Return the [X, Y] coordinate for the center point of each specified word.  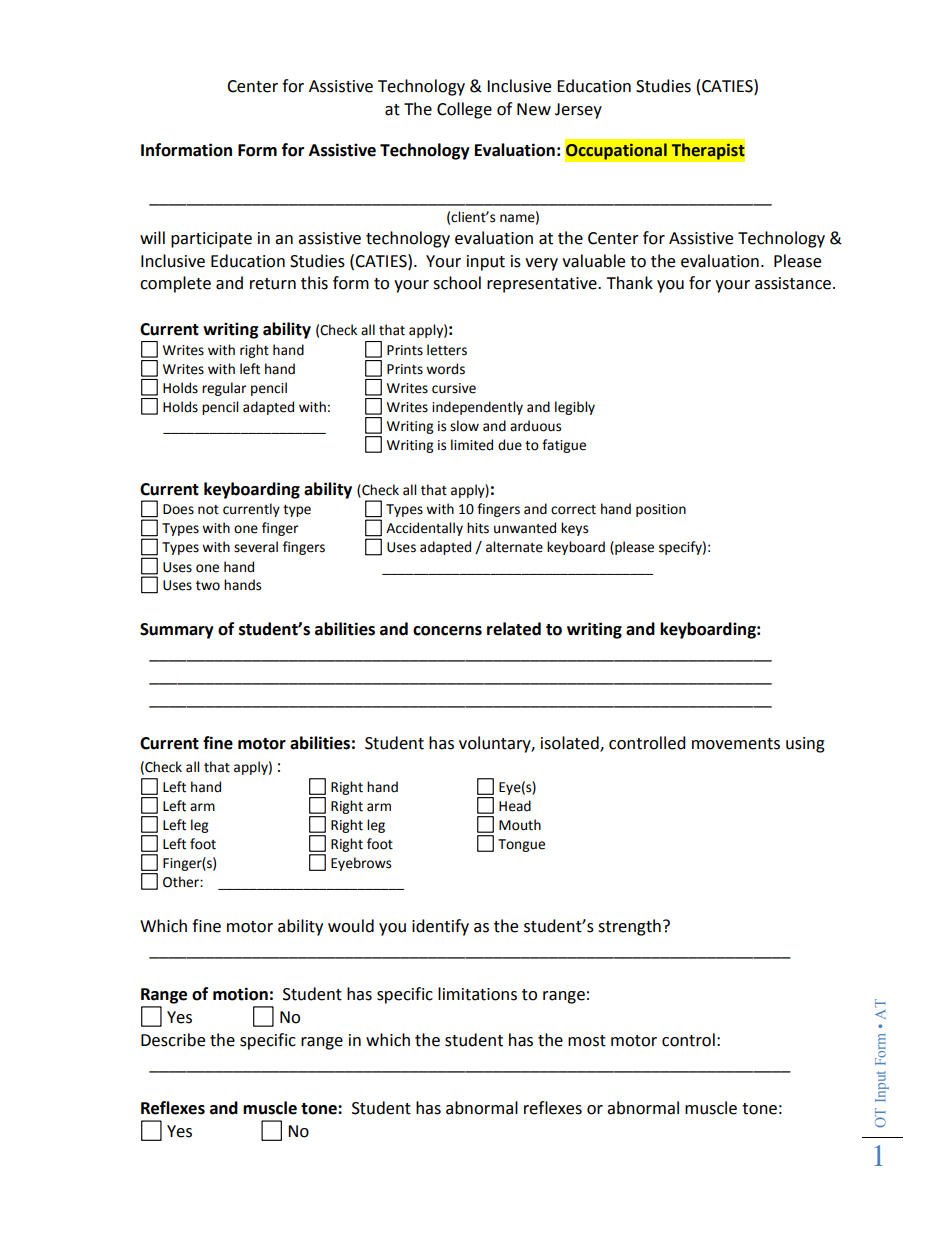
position [661, 510]
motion [240, 994]
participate [211, 240]
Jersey [578, 111]
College [464, 110]
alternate [514, 547]
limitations [477, 994]
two [208, 586]
